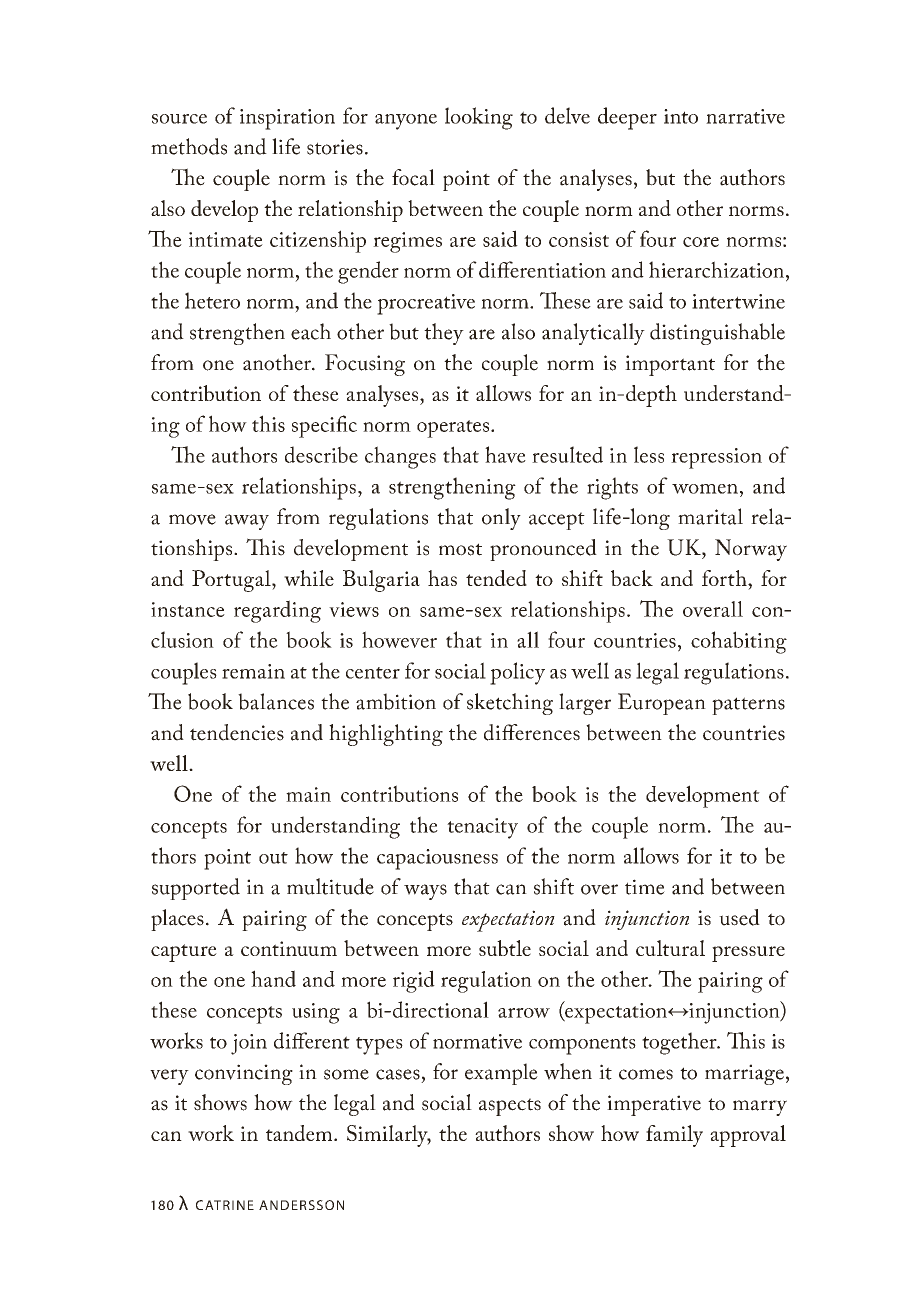  I want to click on into, so click(681, 116).
